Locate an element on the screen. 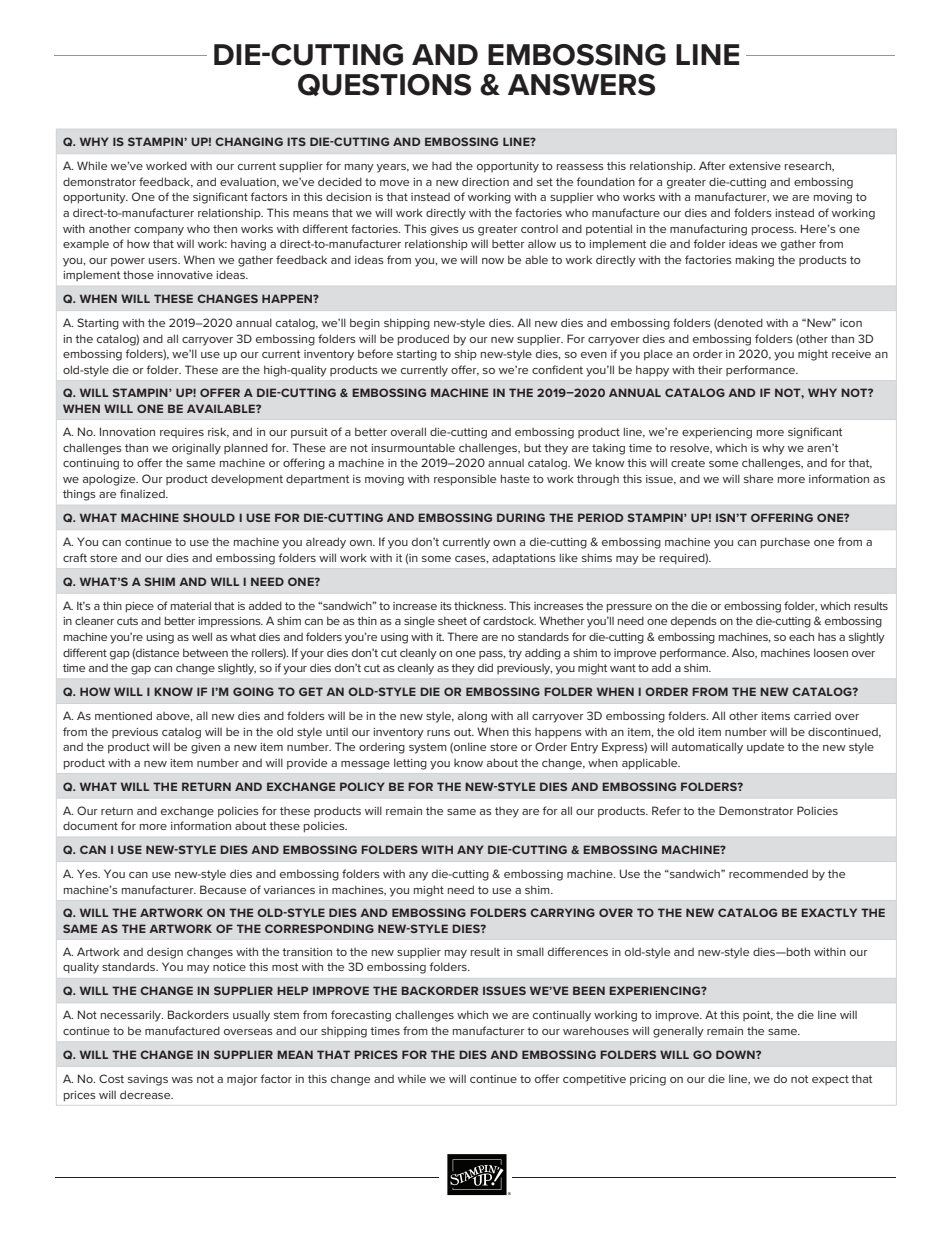  continually is located at coordinates (562, 1016).
